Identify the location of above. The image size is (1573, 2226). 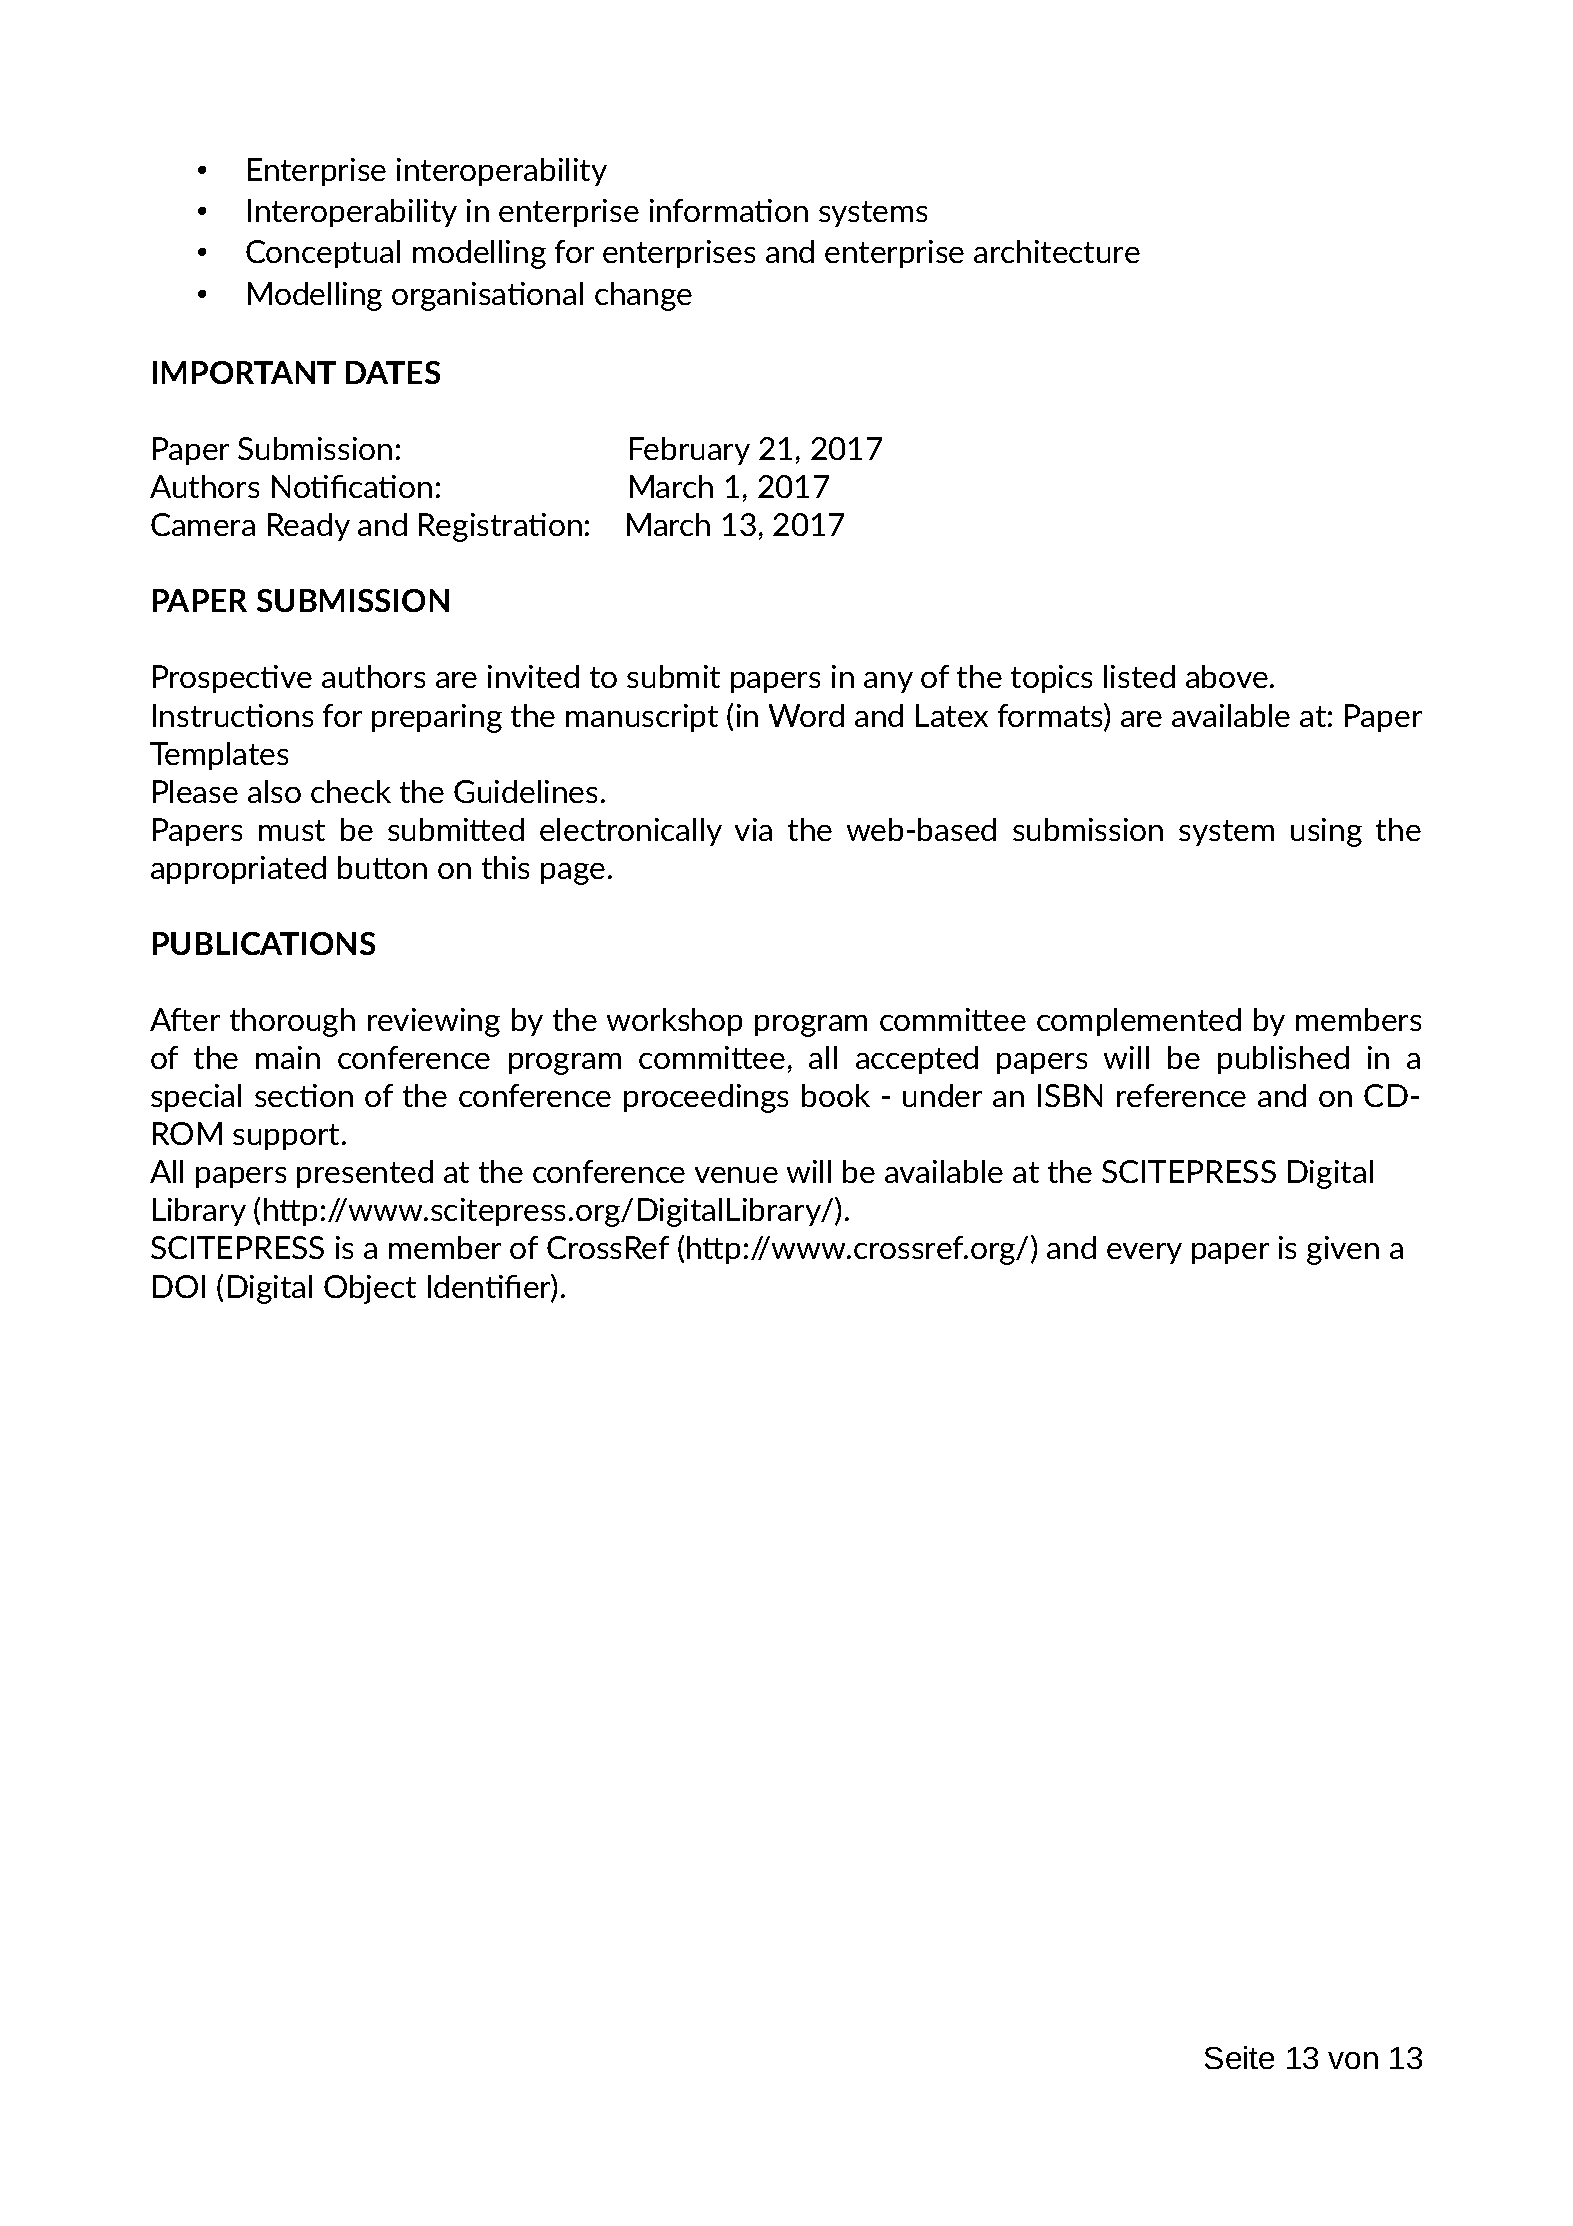
(1227, 676).
